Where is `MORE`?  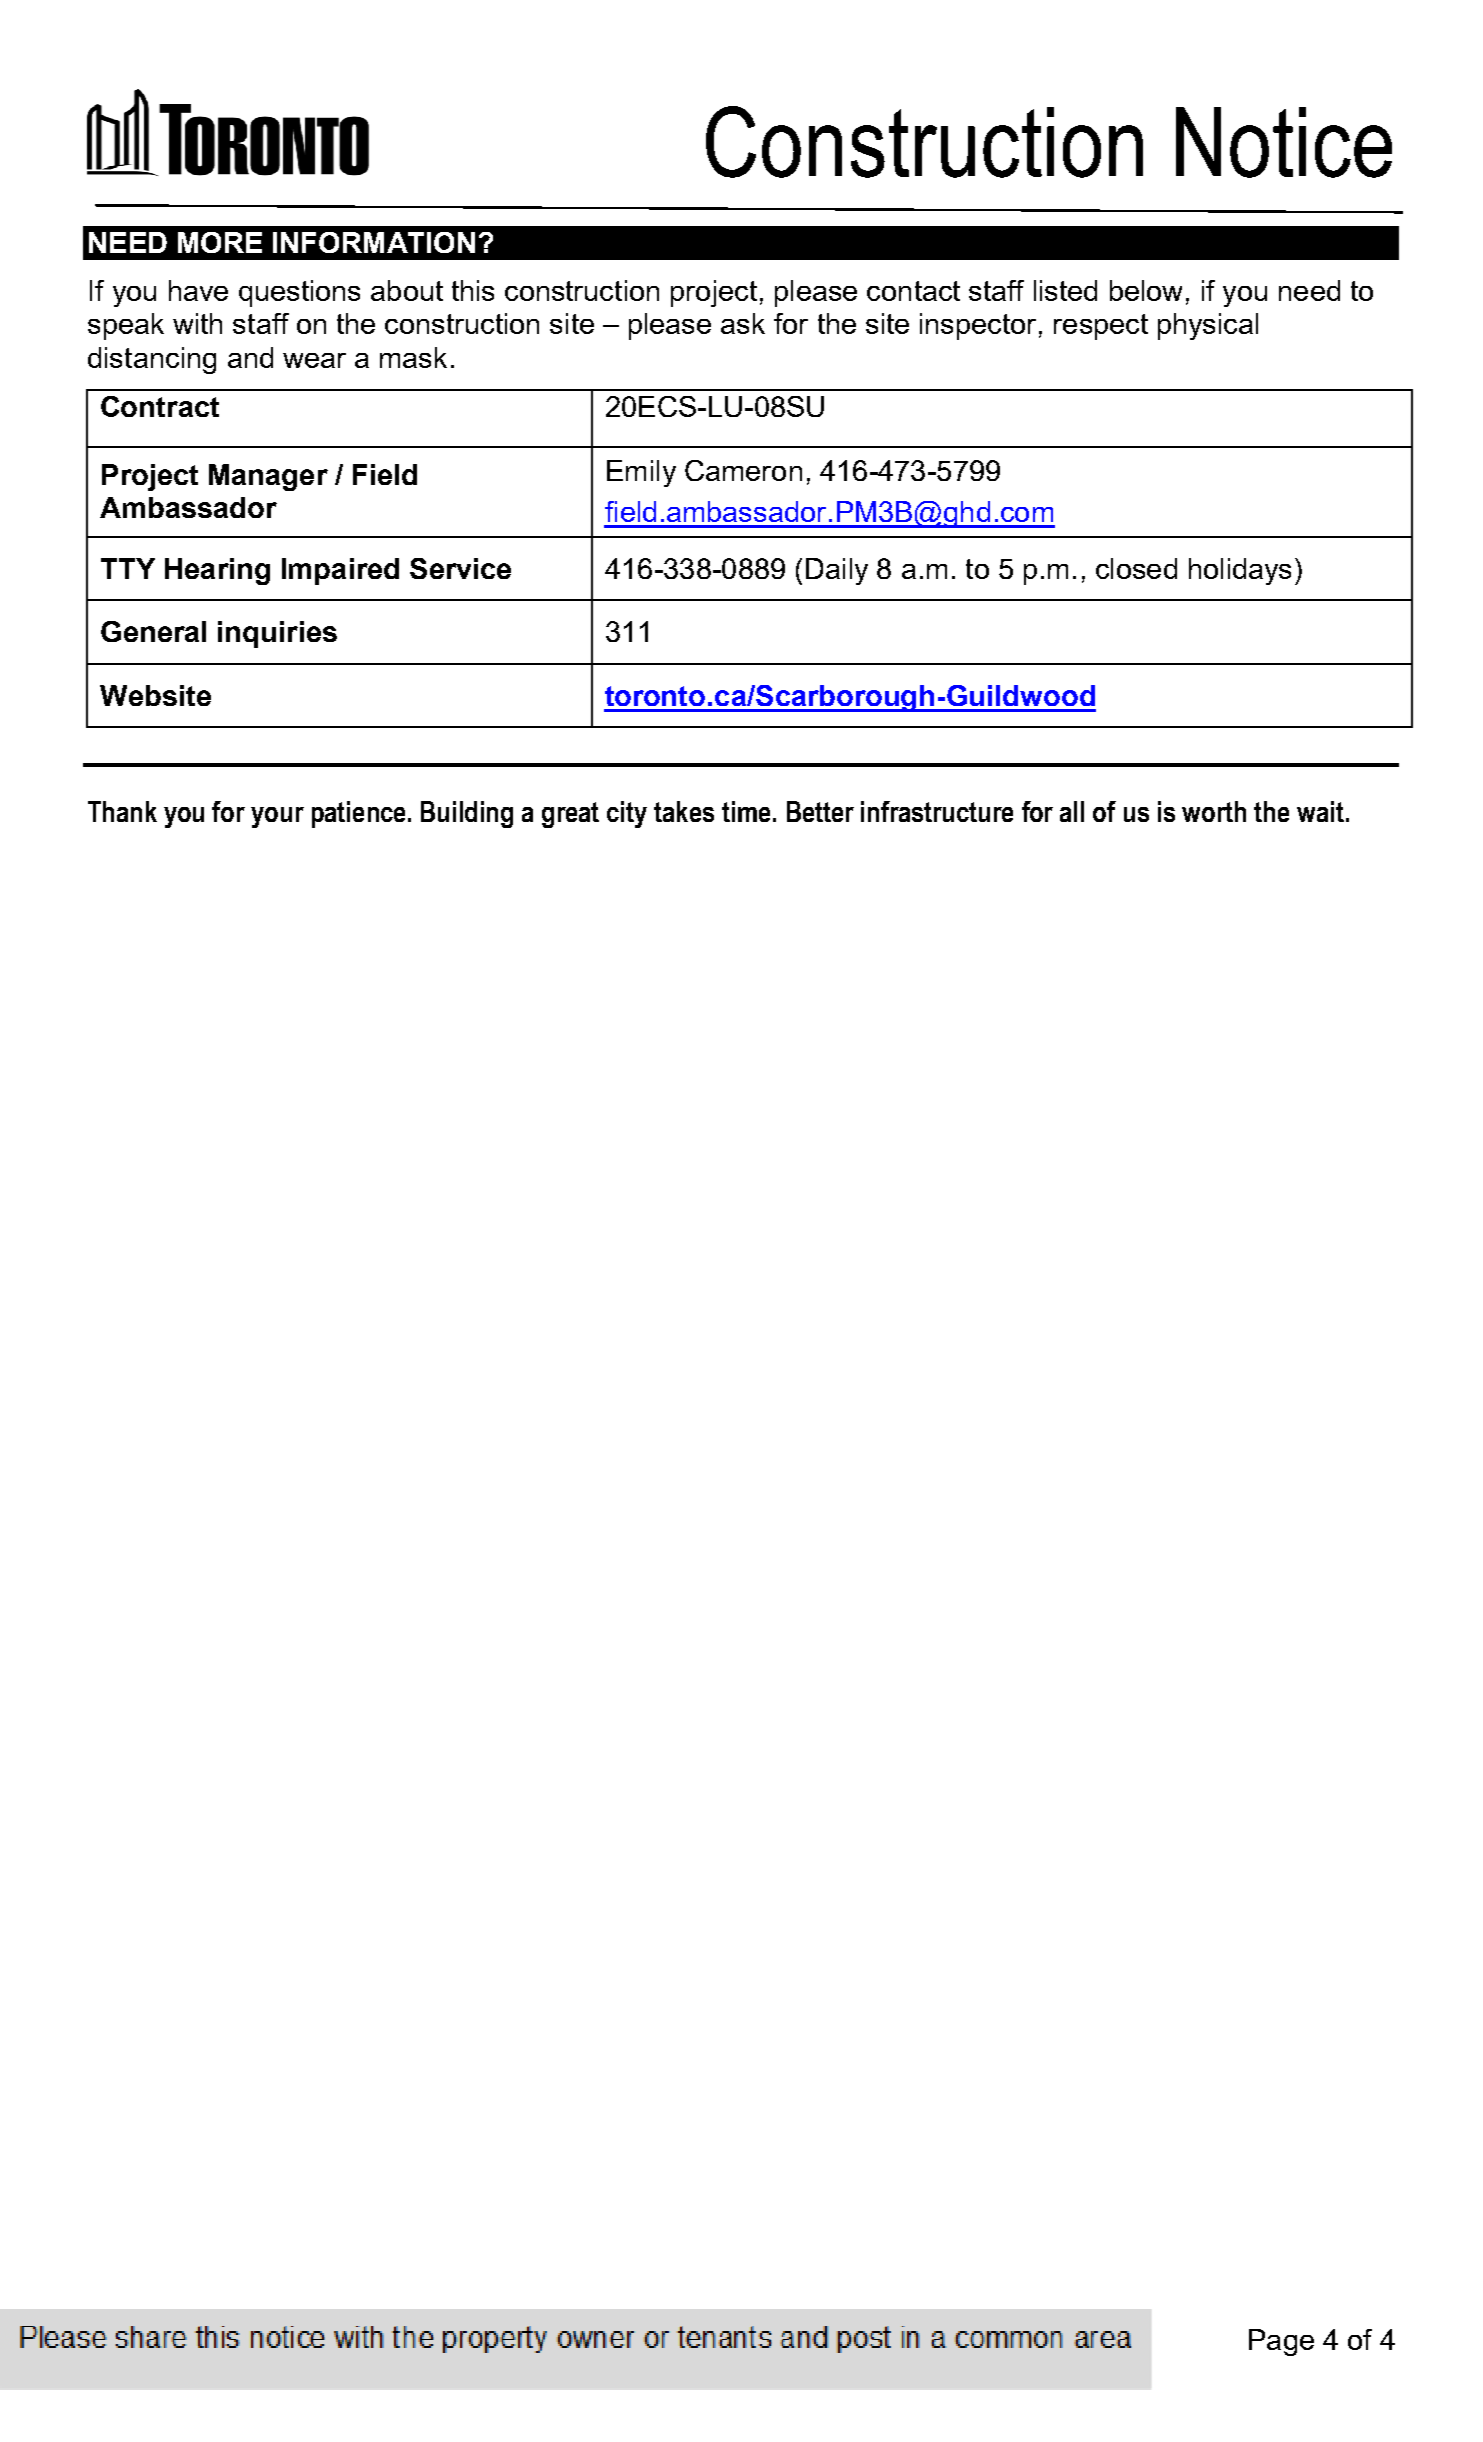 MORE is located at coordinates (220, 242).
